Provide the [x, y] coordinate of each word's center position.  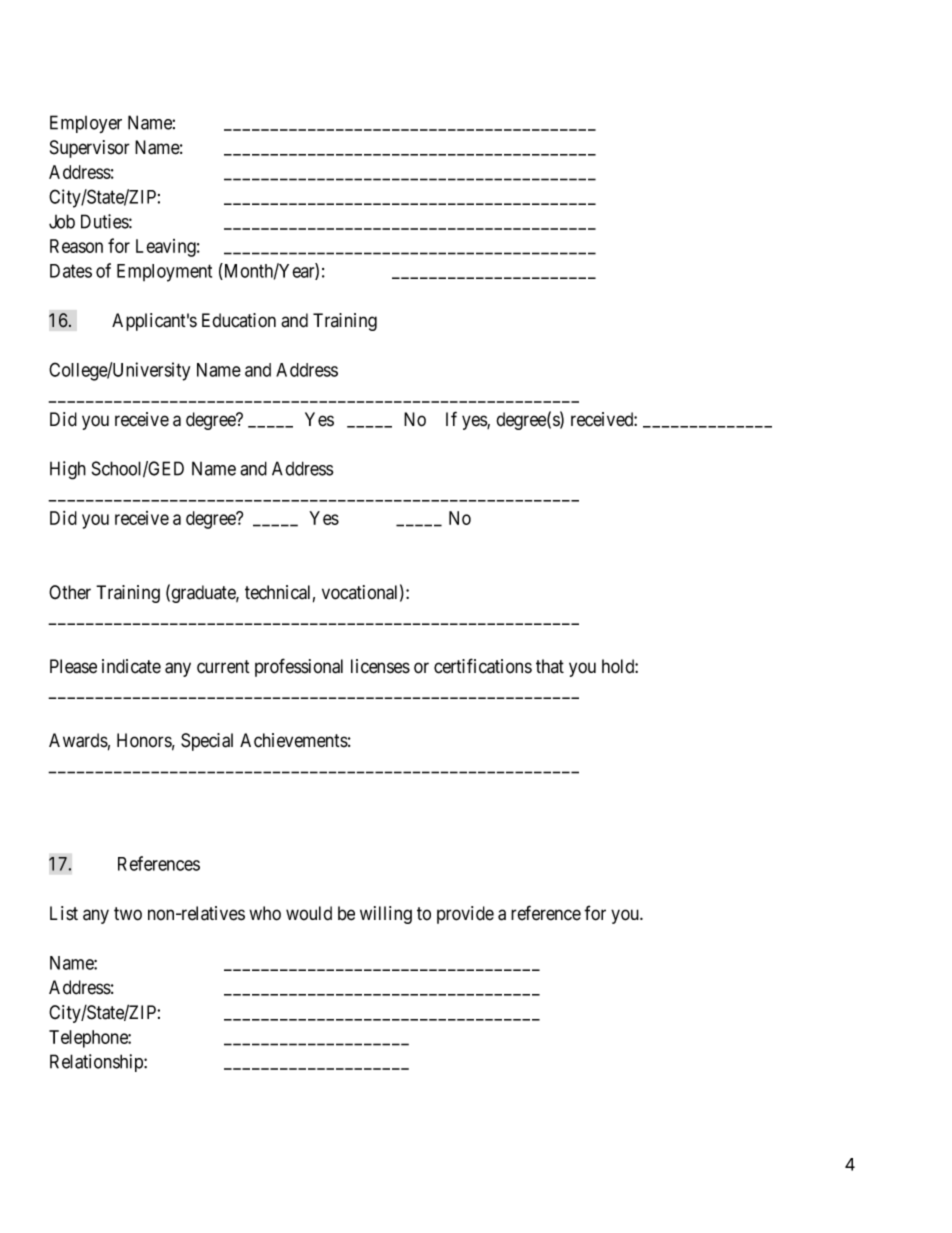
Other [70, 592]
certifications [483, 666]
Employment [164, 273]
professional [299, 667]
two [128, 914]
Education [239, 320]
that [550, 666]
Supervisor [90, 149]
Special [207, 742]
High [68, 470]
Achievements [294, 740]
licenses [380, 666]
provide [465, 915]
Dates [71, 271]
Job [62, 221]
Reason [76, 246]
